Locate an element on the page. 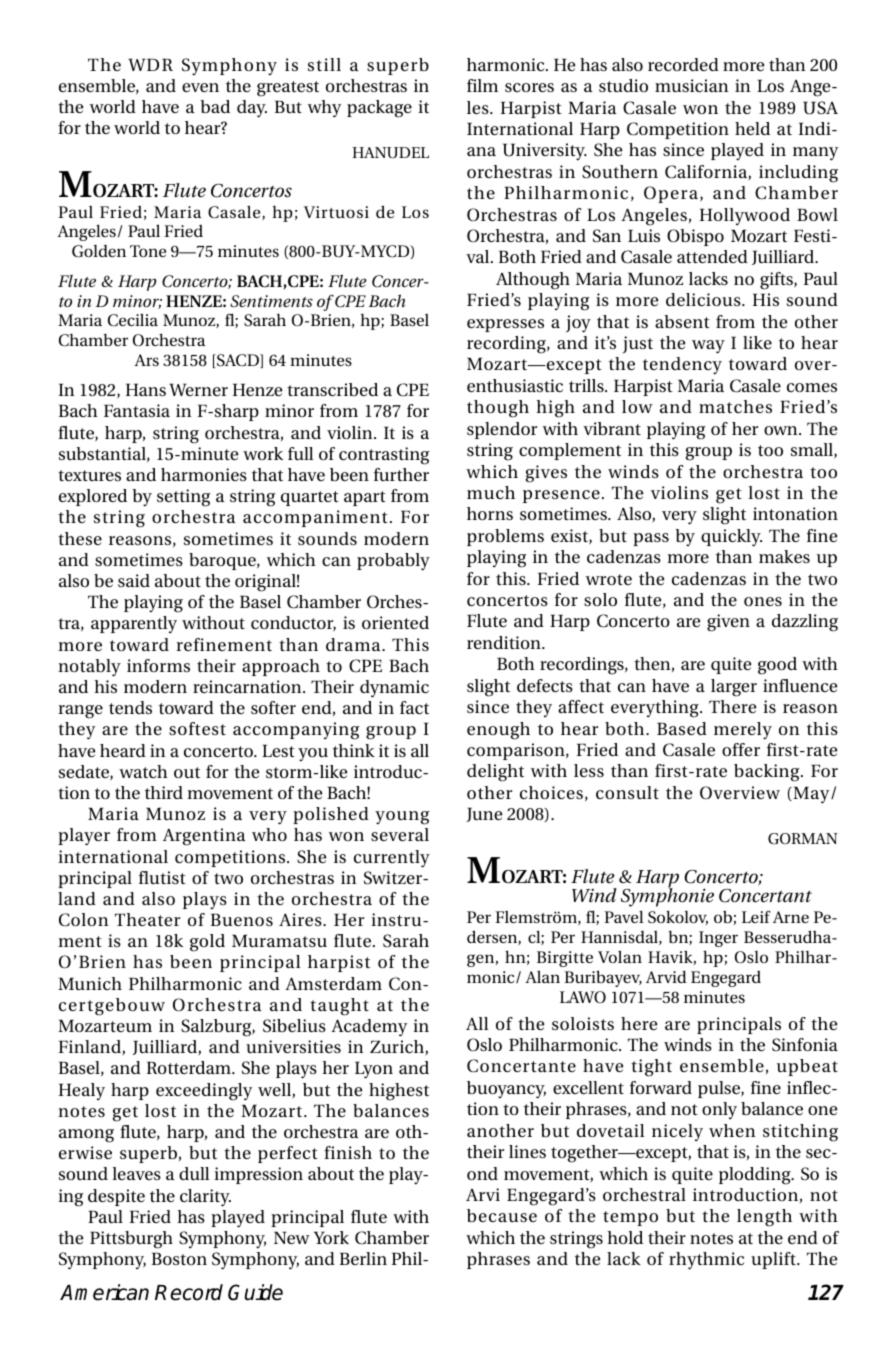 The image size is (896, 1345). much is located at coordinates (491, 492).
